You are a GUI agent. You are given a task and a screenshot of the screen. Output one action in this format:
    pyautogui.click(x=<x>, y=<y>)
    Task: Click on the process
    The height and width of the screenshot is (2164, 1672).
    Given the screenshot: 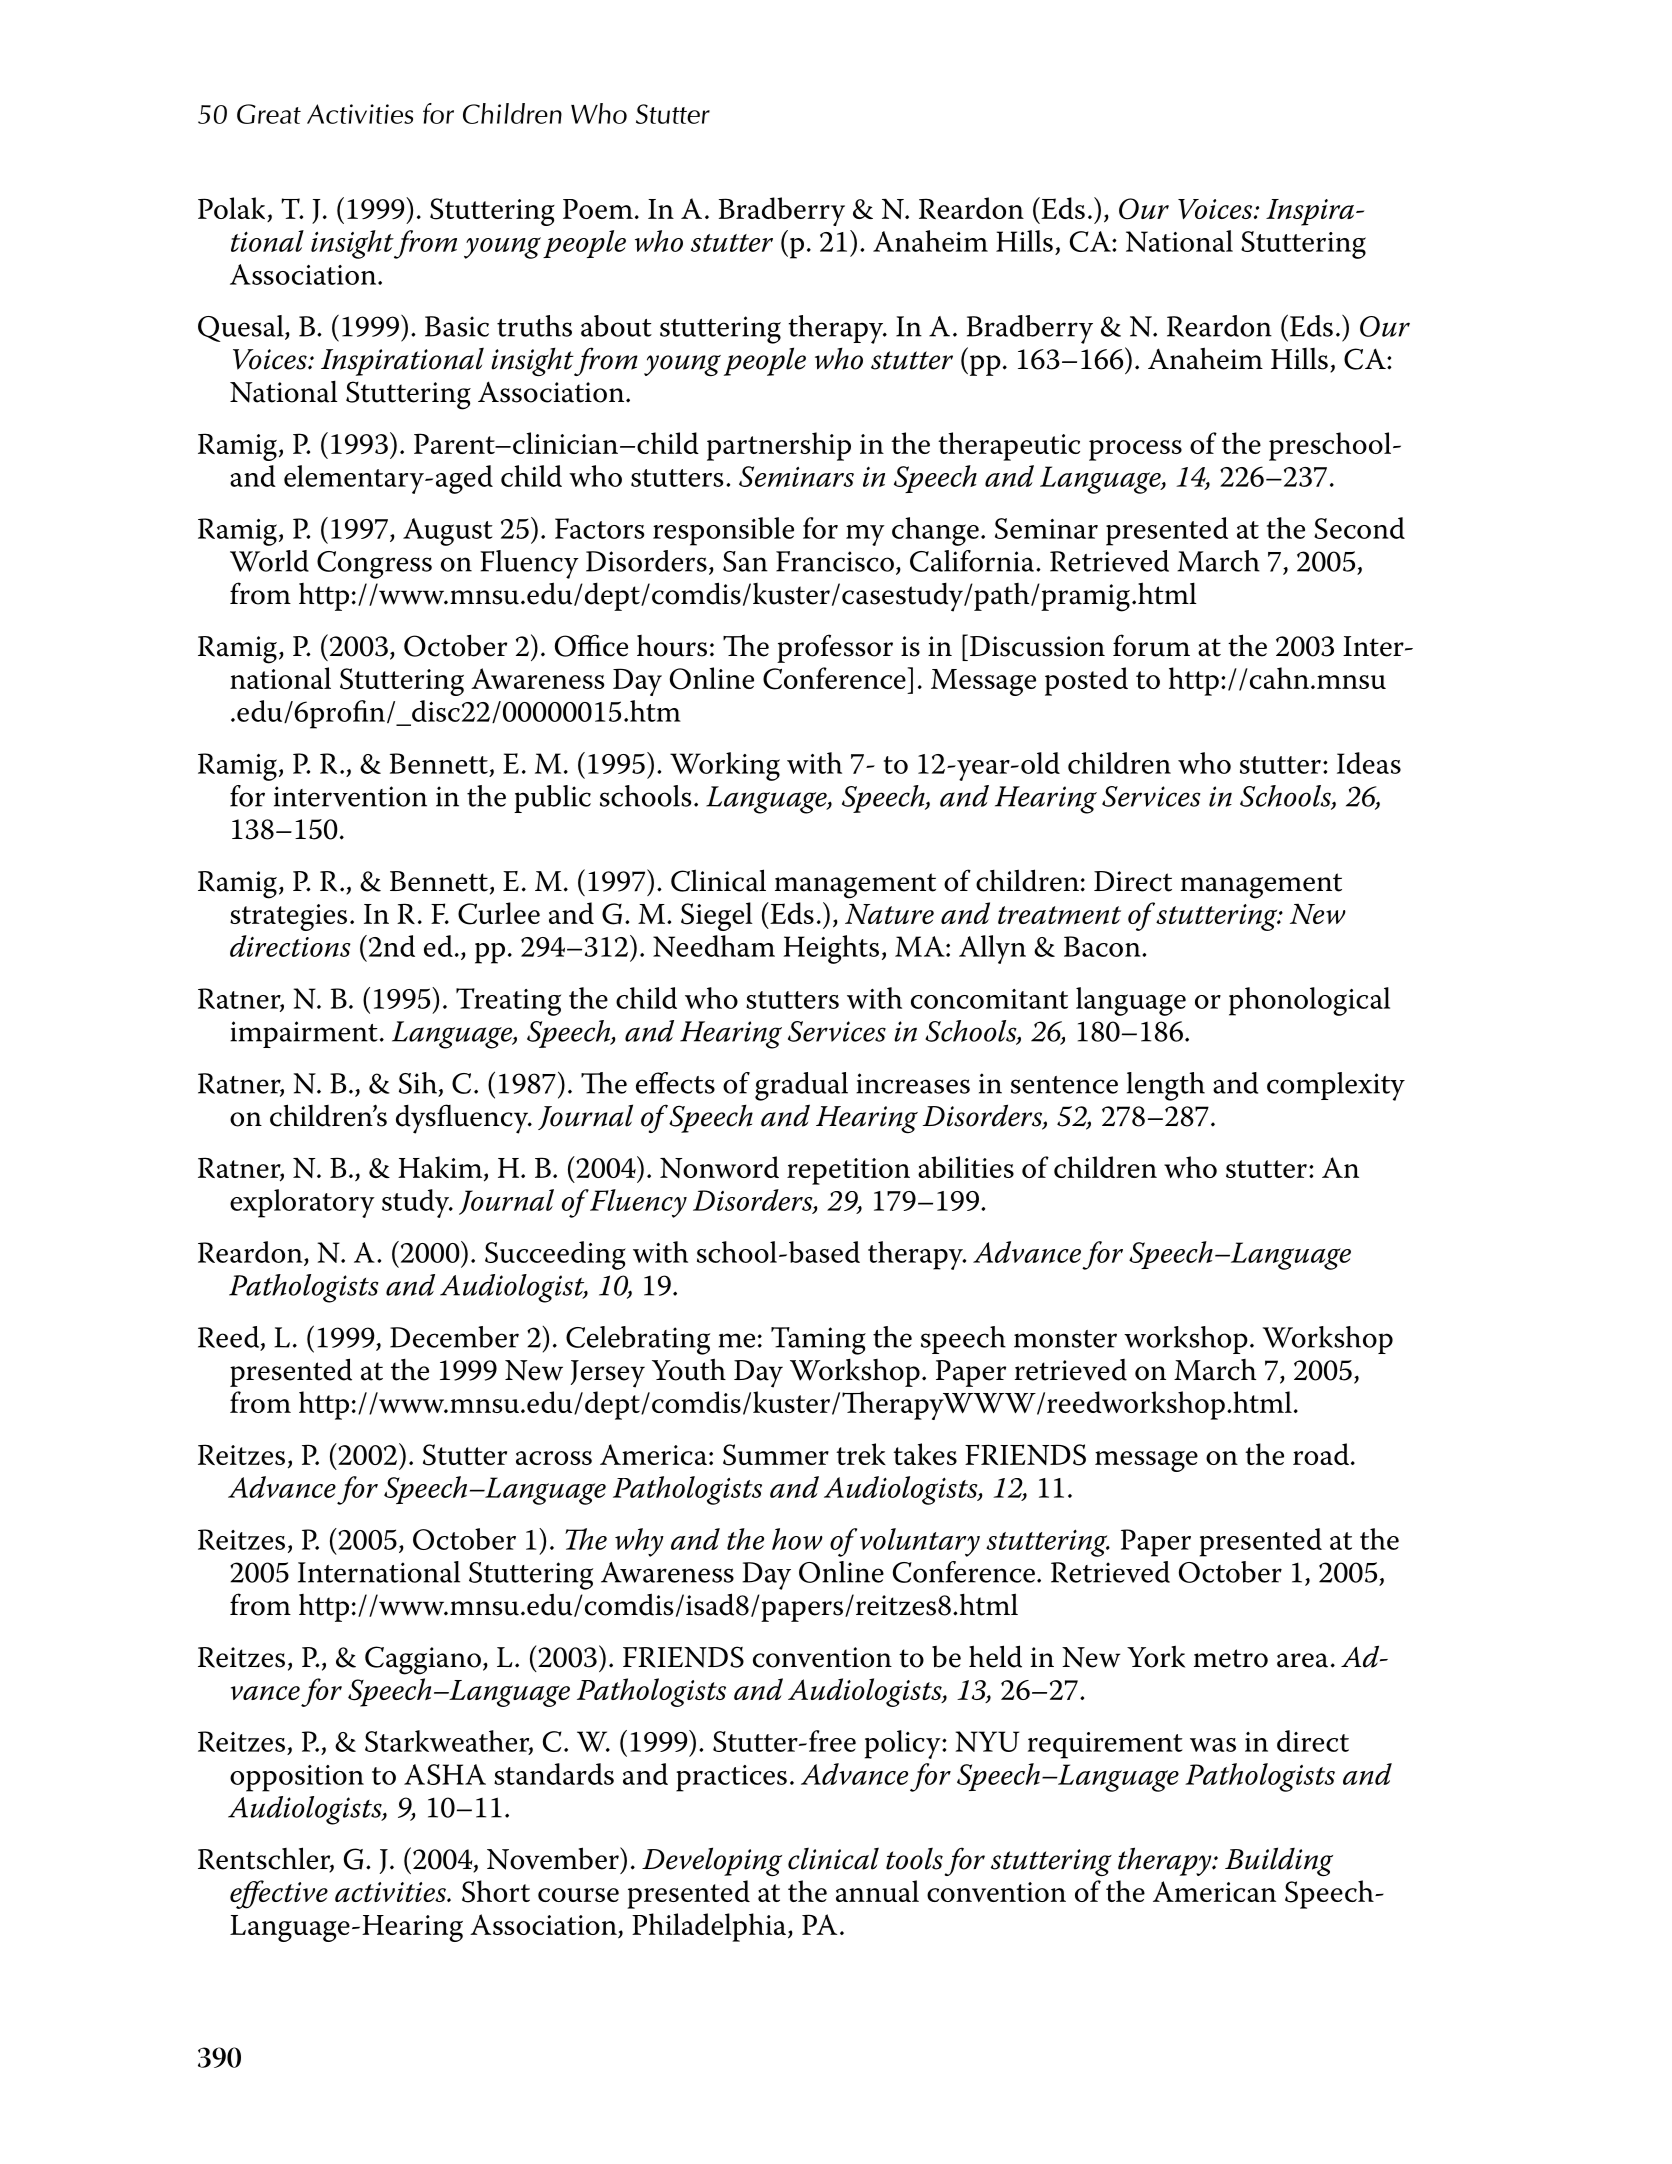 What is the action you would take?
    pyautogui.click(x=1135, y=450)
